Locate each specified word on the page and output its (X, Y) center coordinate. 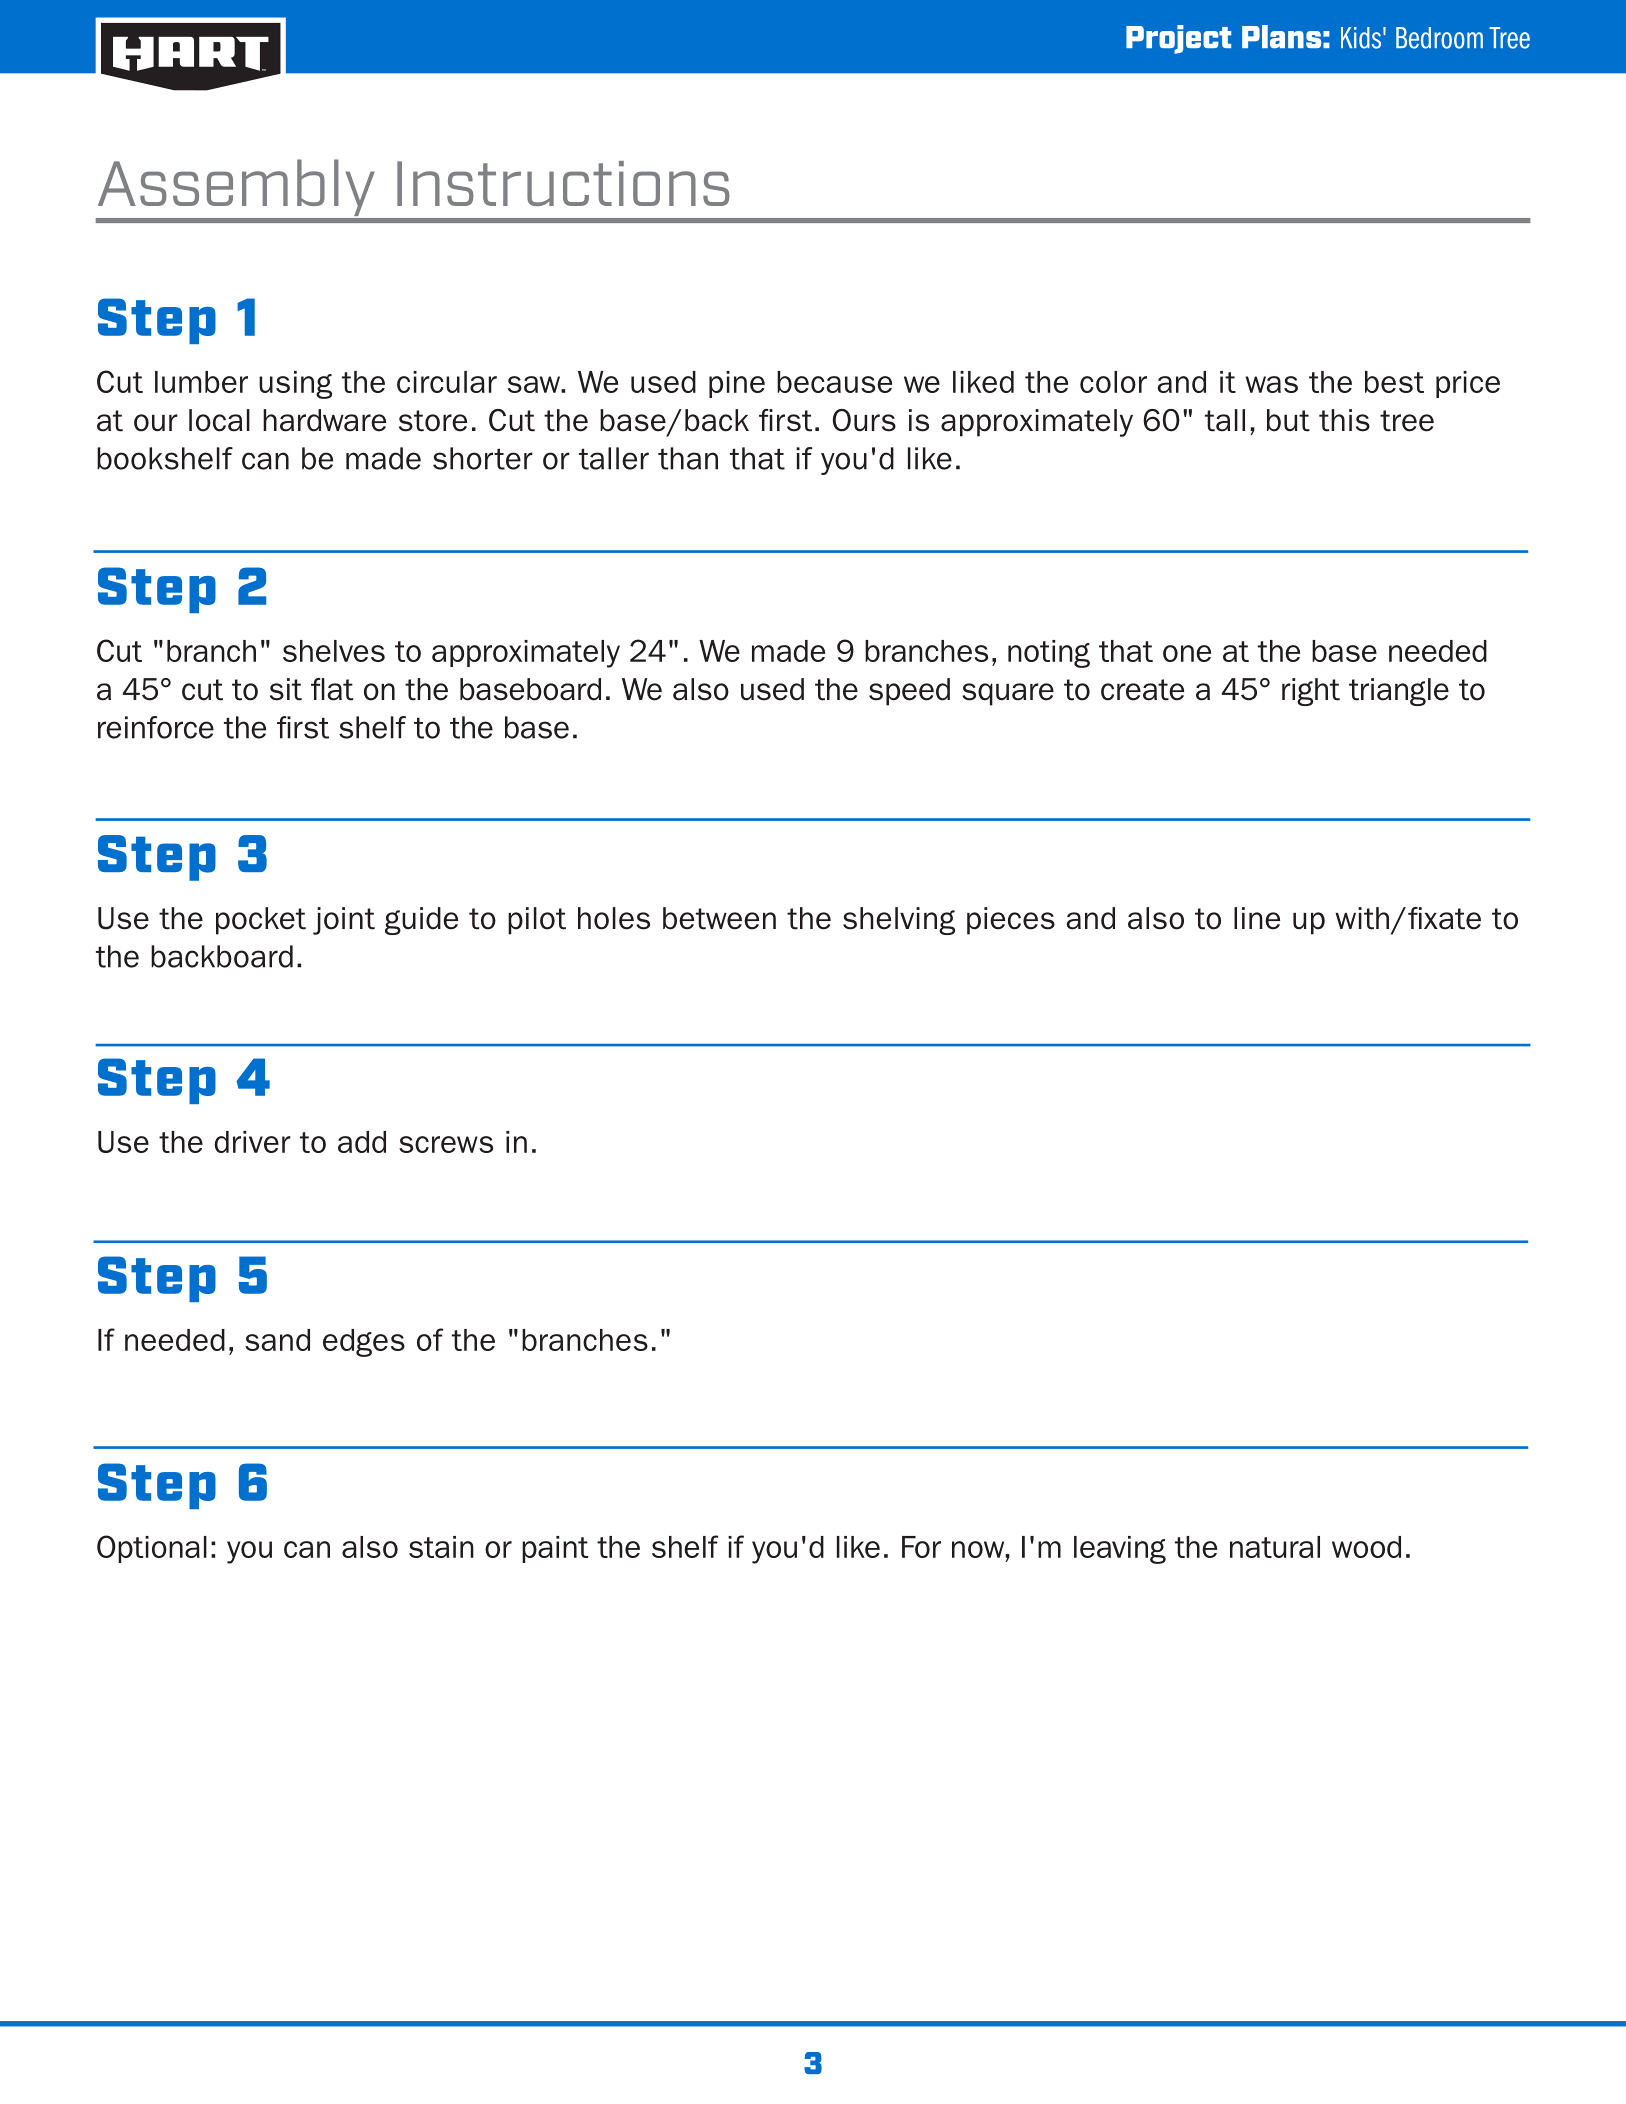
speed (909, 692)
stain (441, 1547)
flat (332, 689)
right (1311, 692)
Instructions (563, 183)
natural (1275, 1547)
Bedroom (1439, 38)
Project (1178, 39)
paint (555, 1549)
